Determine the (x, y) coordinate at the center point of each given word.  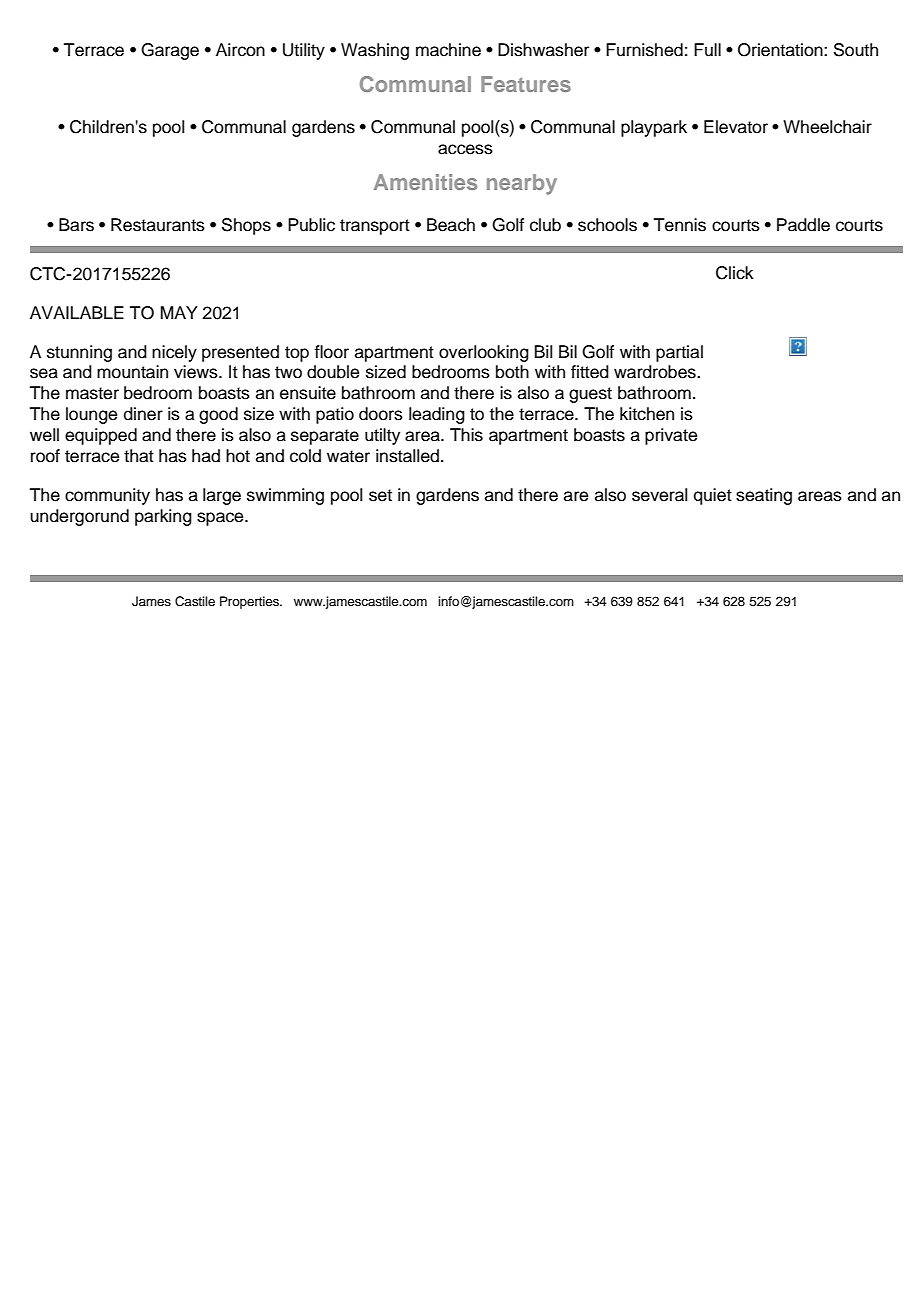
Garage (170, 51)
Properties (250, 602)
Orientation (781, 50)
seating (764, 496)
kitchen (647, 414)
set (380, 495)
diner (143, 414)
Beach (451, 225)
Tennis (680, 225)
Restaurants (158, 225)
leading (437, 415)
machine (448, 50)
